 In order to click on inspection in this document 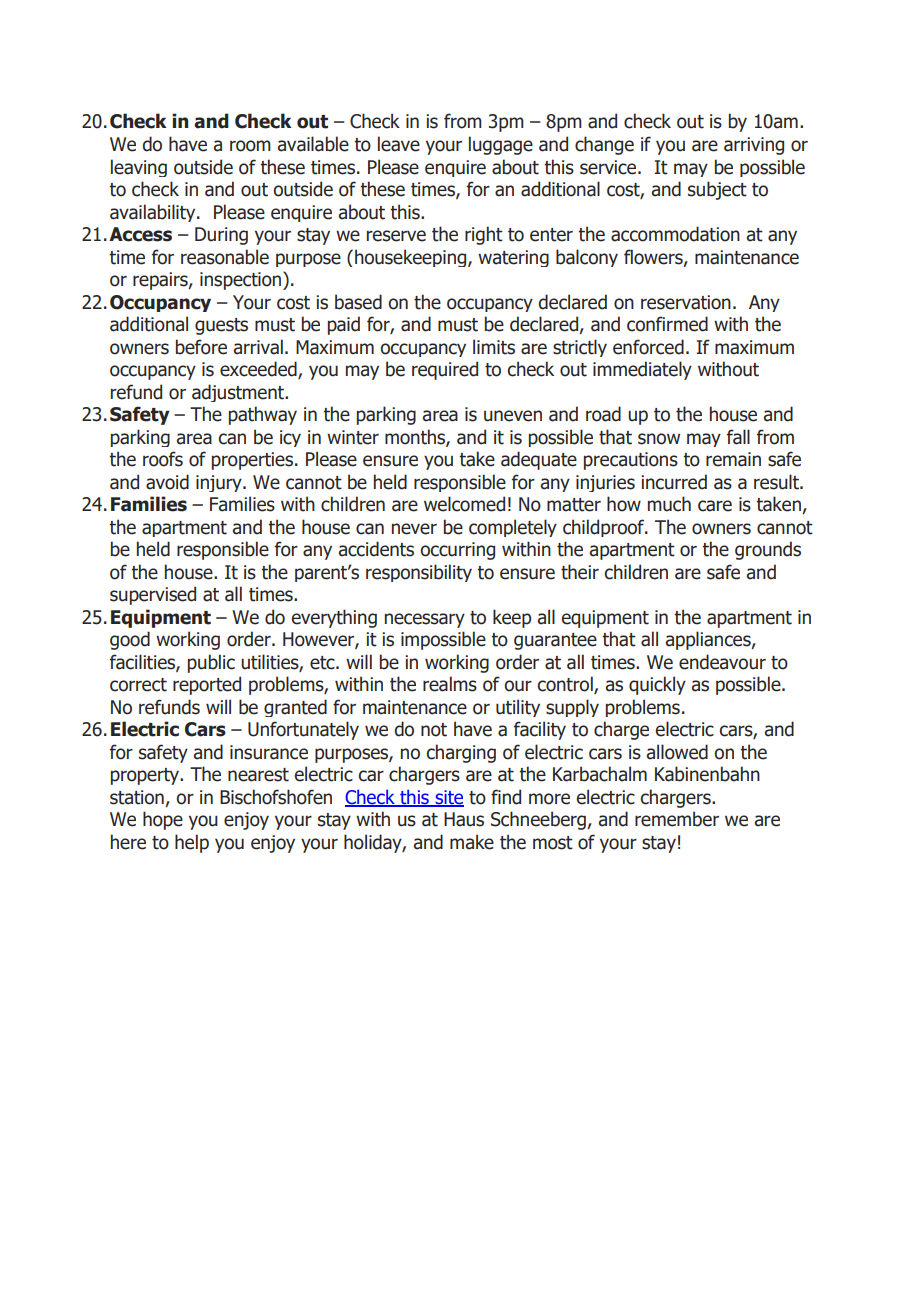, I will do `click(242, 280)`.
